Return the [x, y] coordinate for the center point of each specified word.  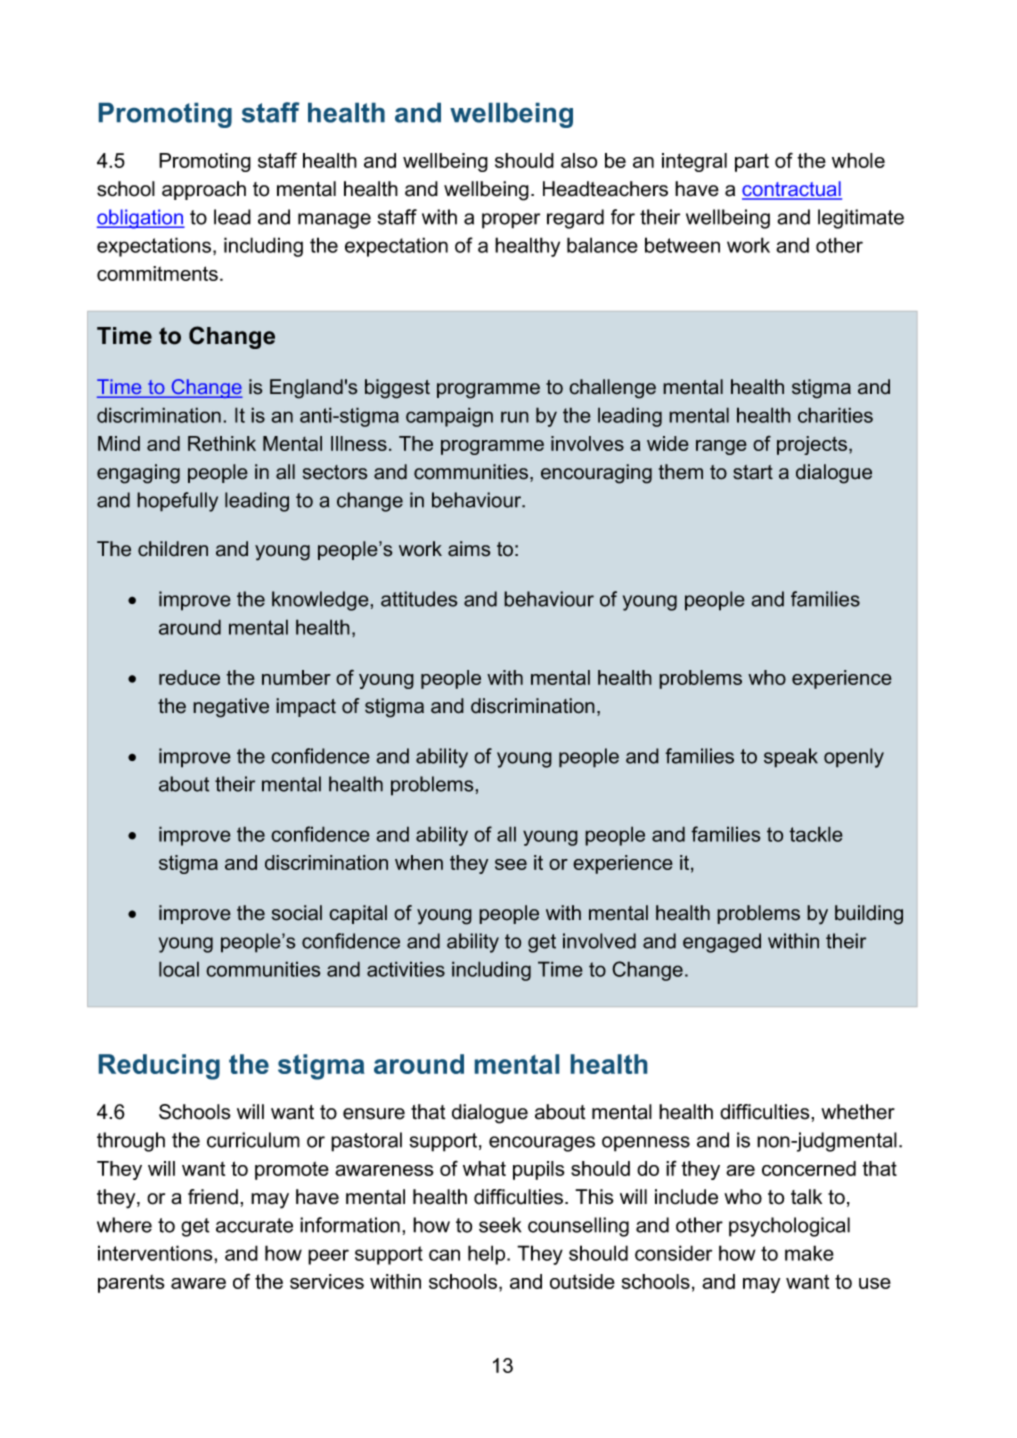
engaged [722, 943]
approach [204, 190]
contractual [792, 190]
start [753, 472]
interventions [156, 1253]
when [419, 862]
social [297, 913]
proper [511, 221]
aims [469, 549]
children [173, 549]
